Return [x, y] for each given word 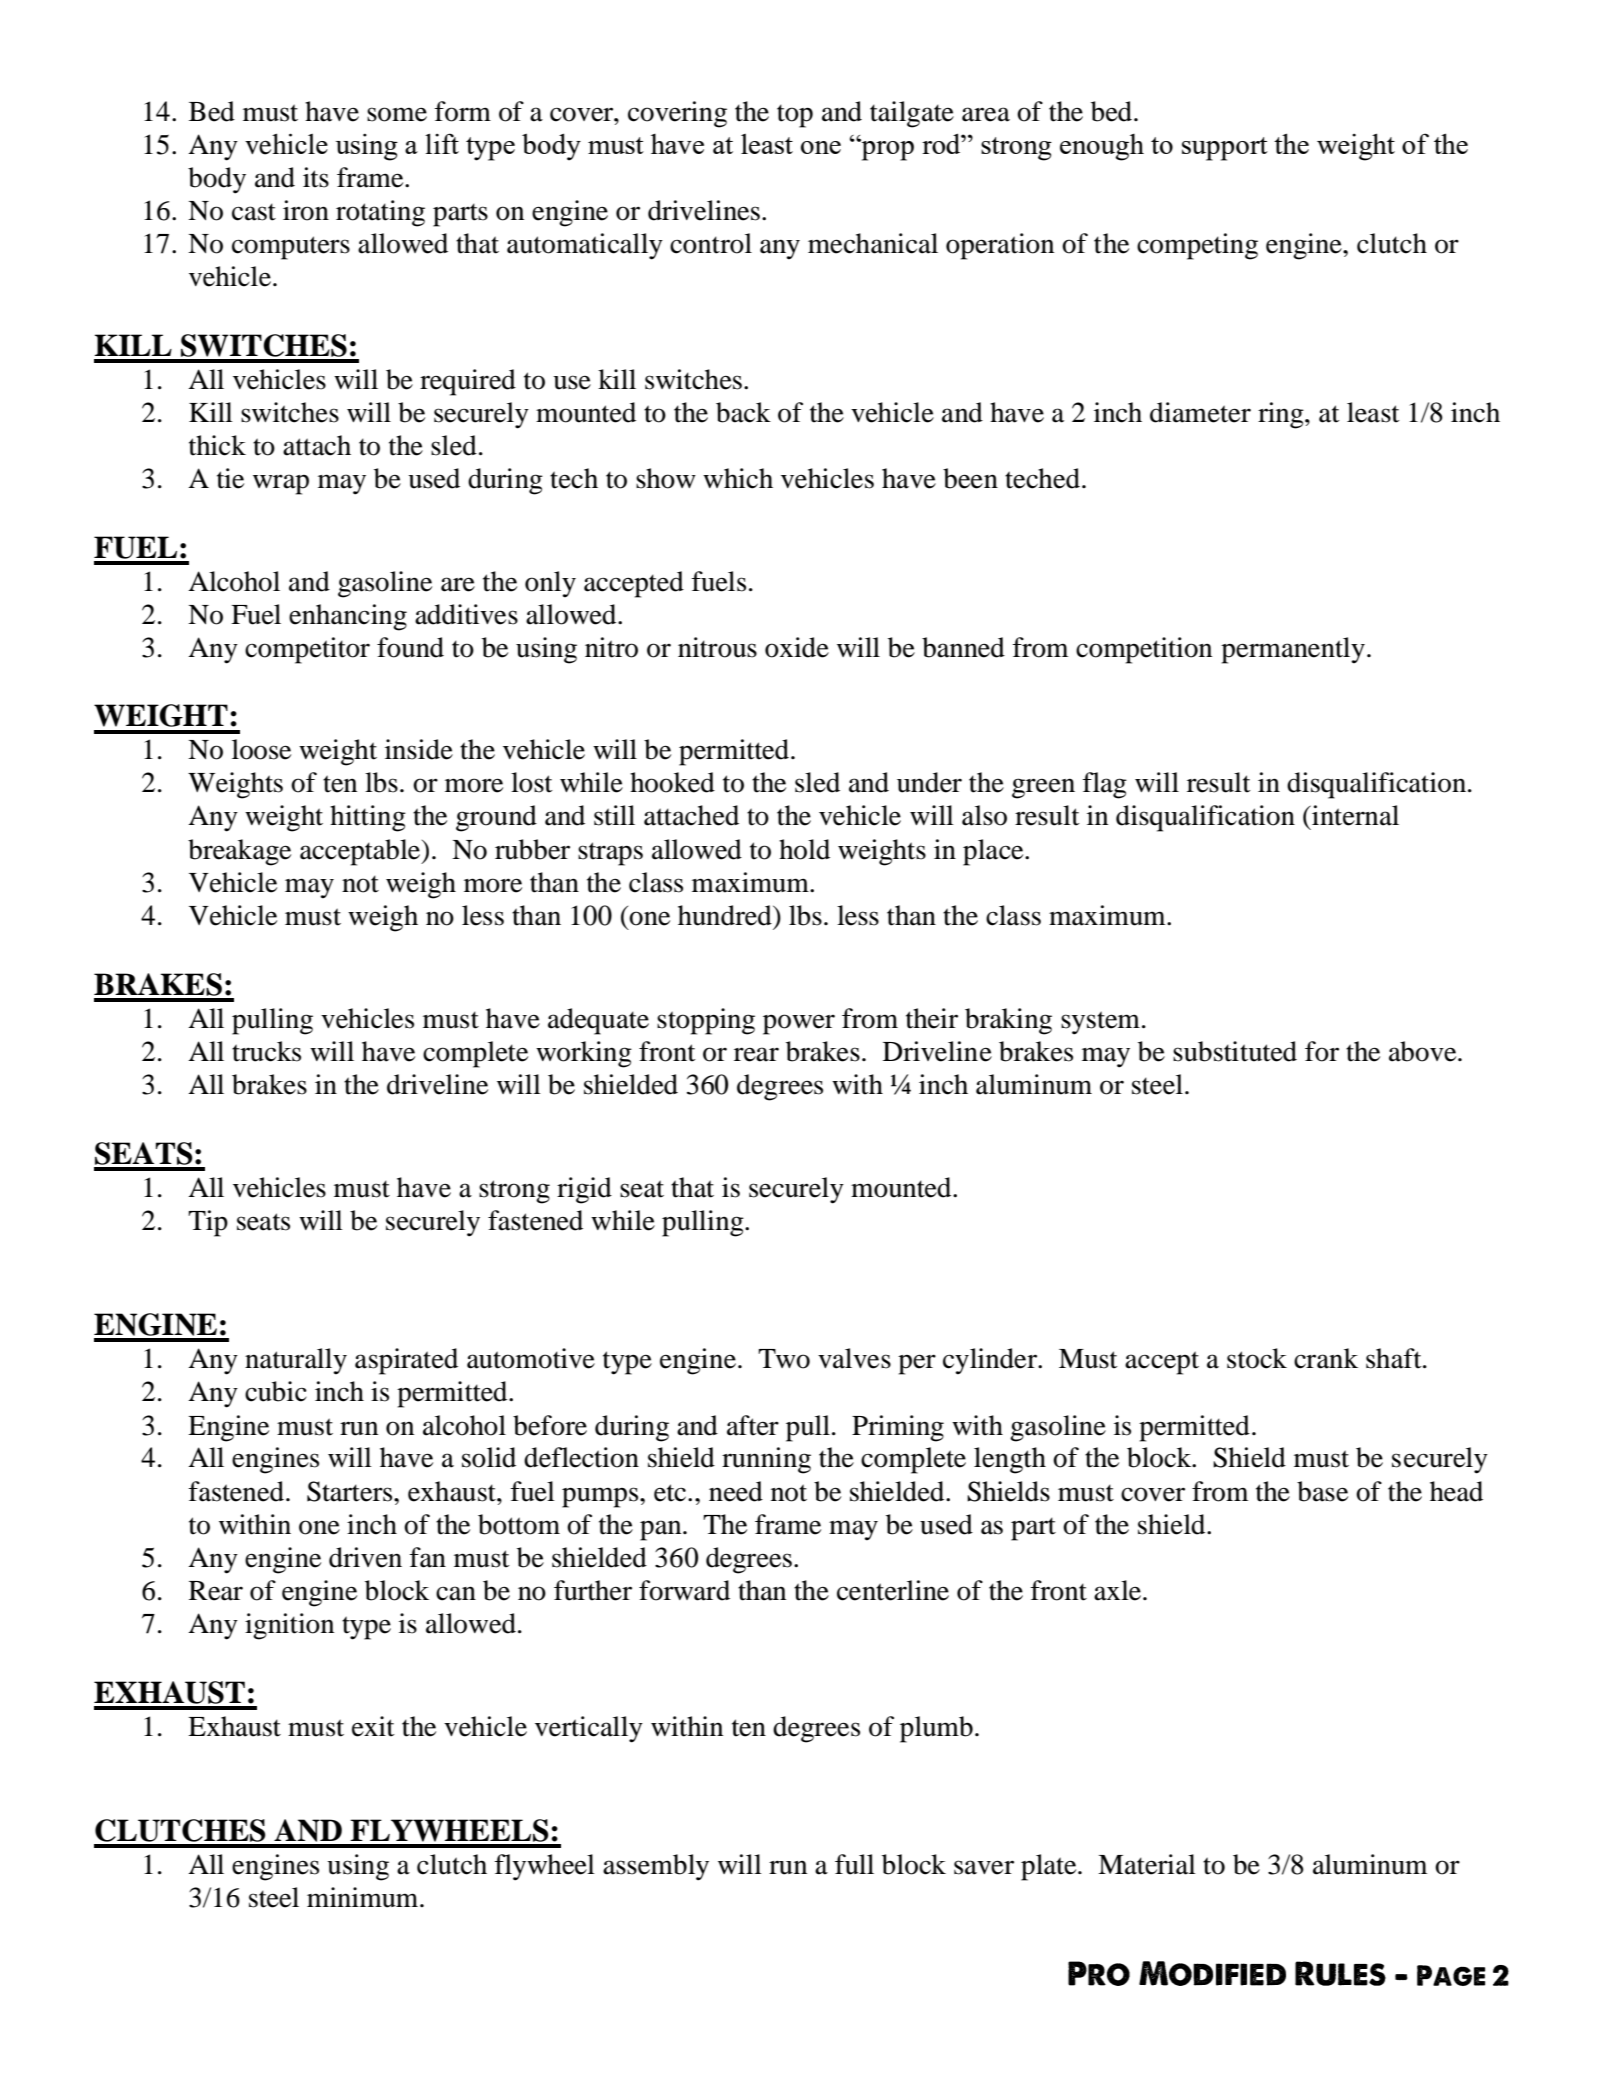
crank [1326, 1358]
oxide [797, 647]
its [316, 177]
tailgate [912, 114]
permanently [1293, 650]
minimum [364, 1897]
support [1225, 149]
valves [854, 1358]
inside [419, 749]
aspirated [406, 1361]
